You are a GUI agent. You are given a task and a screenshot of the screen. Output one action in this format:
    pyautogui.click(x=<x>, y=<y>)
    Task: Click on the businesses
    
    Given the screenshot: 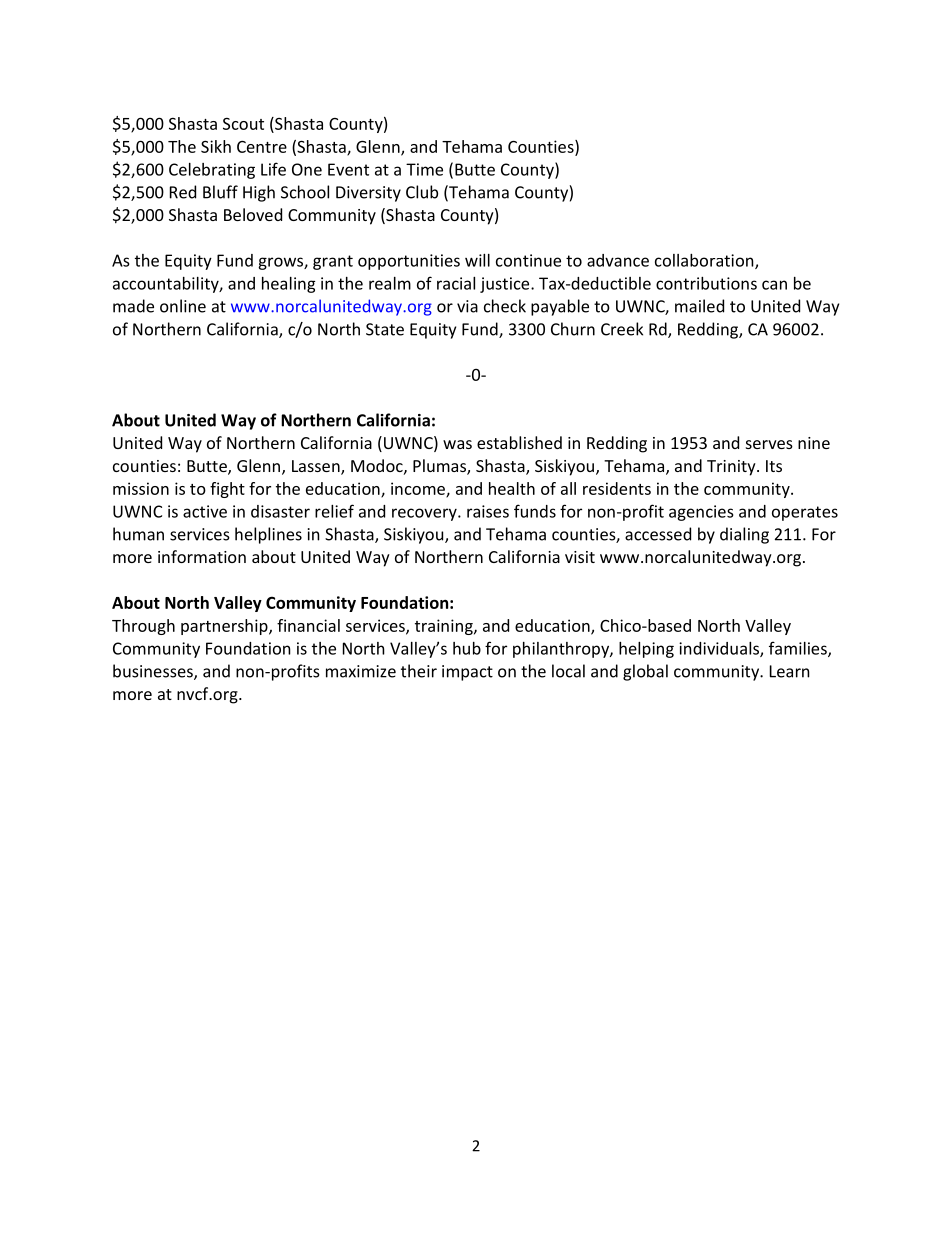 What is the action you would take?
    pyautogui.click(x=154, y=672)
